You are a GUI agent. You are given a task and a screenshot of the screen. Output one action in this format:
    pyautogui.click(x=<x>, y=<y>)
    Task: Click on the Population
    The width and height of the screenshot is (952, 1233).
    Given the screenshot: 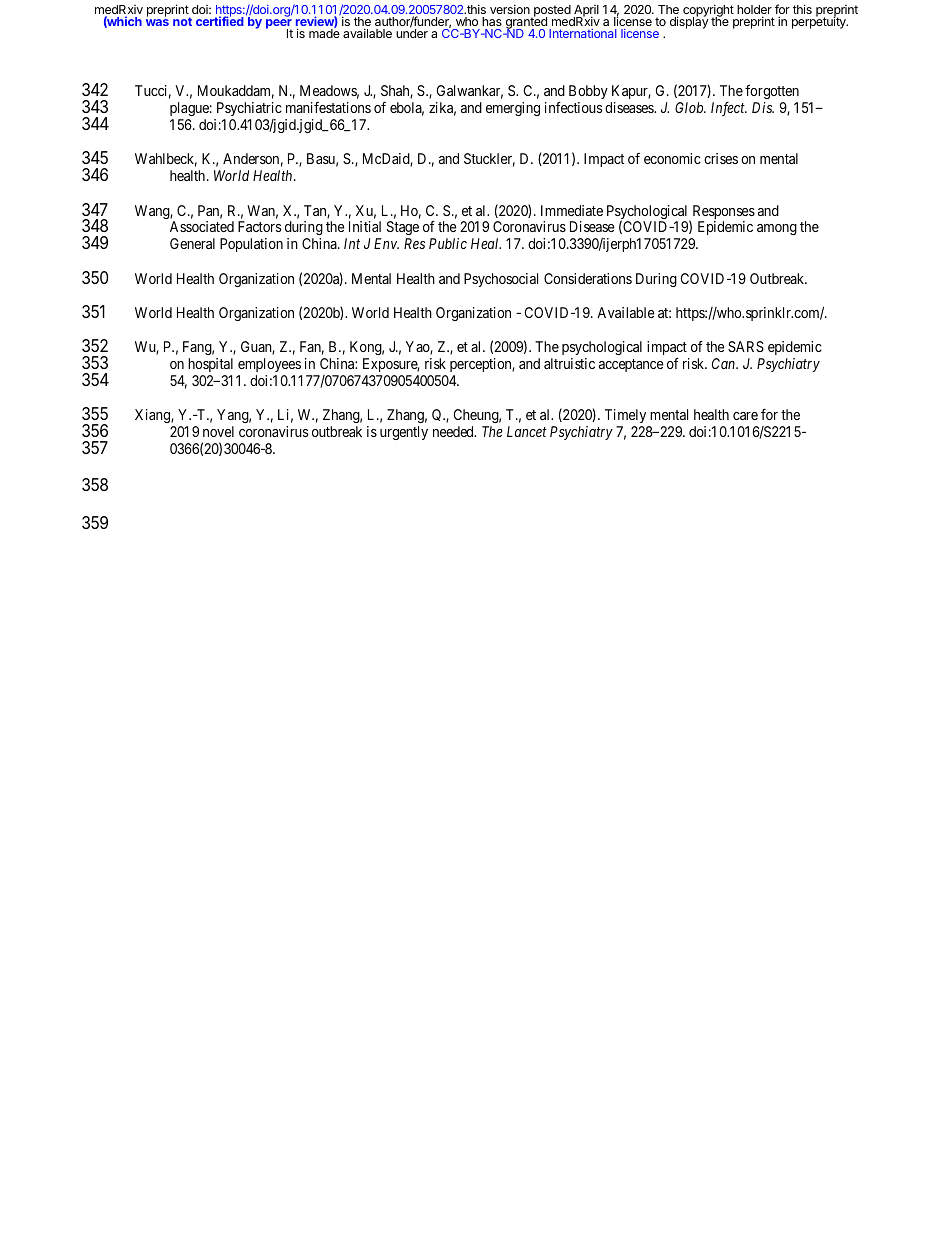 What is the action you would take?
    pyautogui.click(x=251, y=245)
